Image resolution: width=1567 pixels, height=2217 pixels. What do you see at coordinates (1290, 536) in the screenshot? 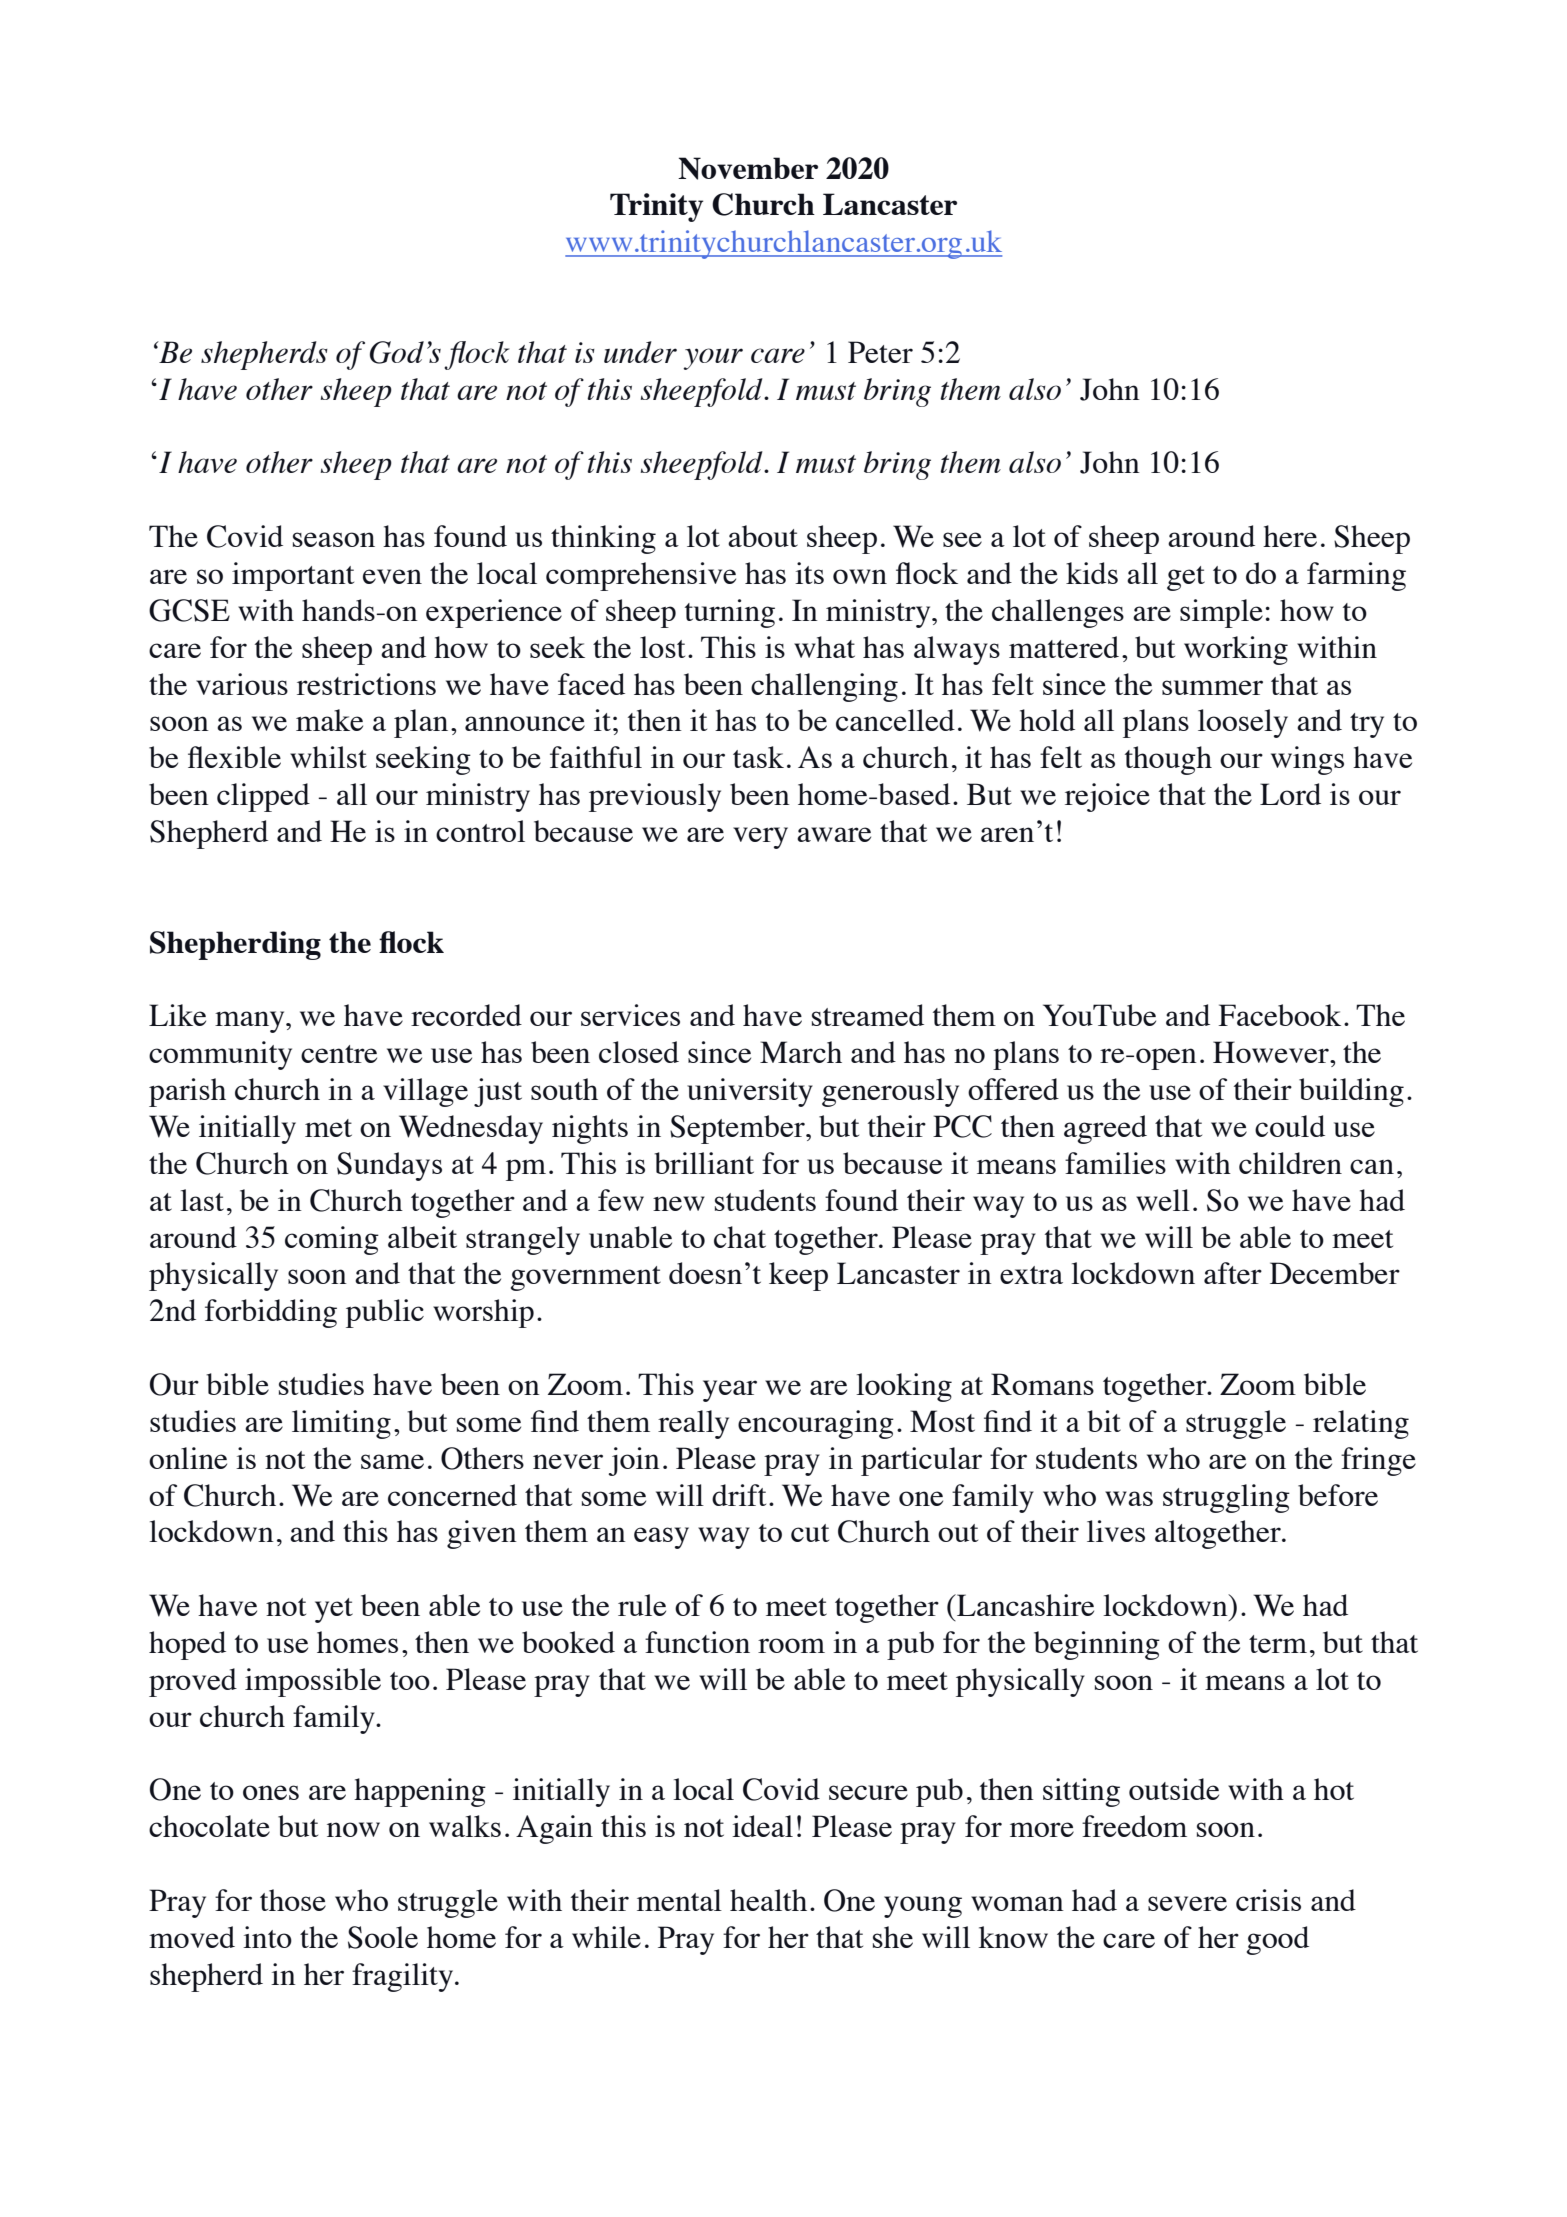
I see `here` at bounding box center [1290, 536].
